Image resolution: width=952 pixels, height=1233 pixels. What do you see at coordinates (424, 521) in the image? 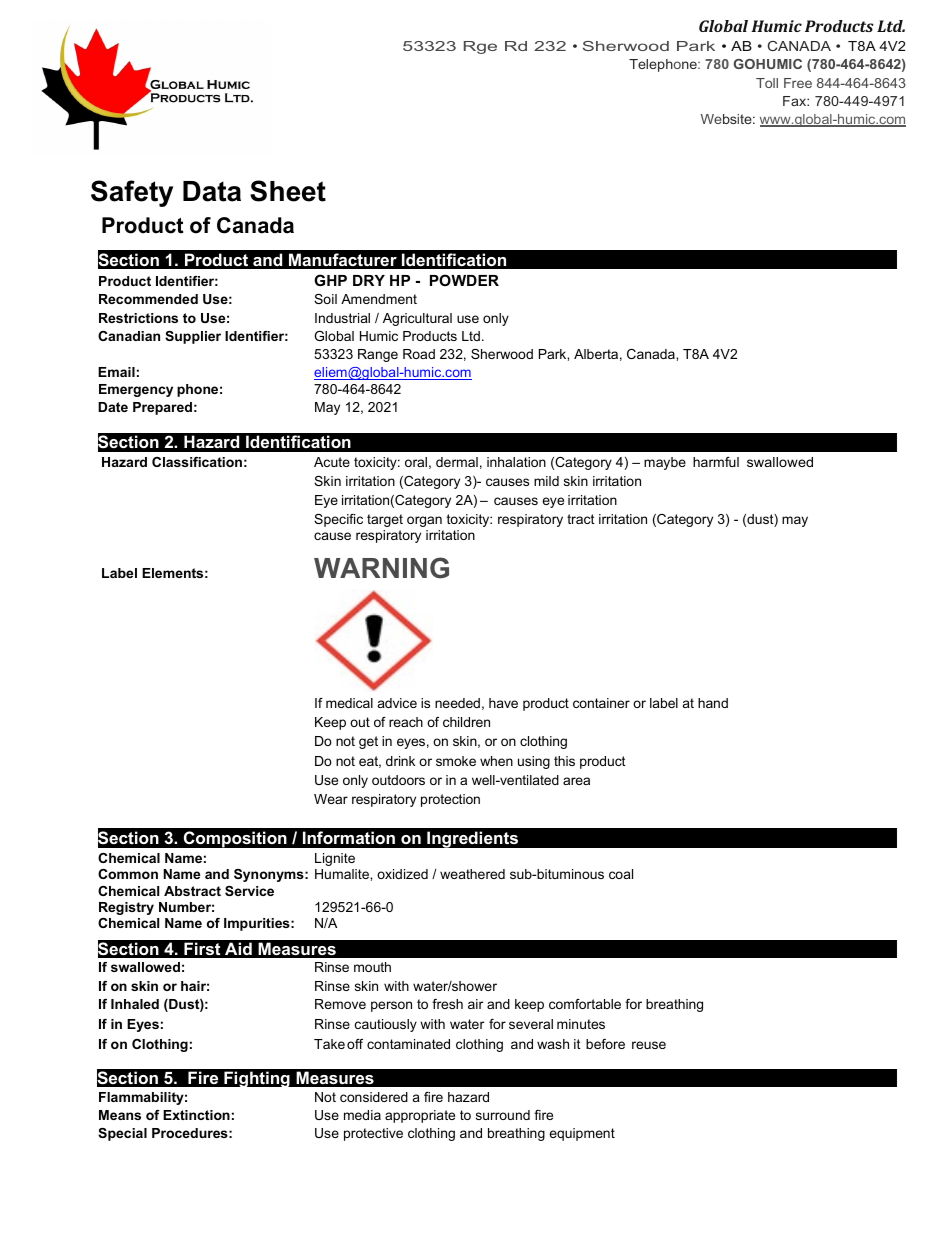
I see `organ` at bounding box center [424, 521].
